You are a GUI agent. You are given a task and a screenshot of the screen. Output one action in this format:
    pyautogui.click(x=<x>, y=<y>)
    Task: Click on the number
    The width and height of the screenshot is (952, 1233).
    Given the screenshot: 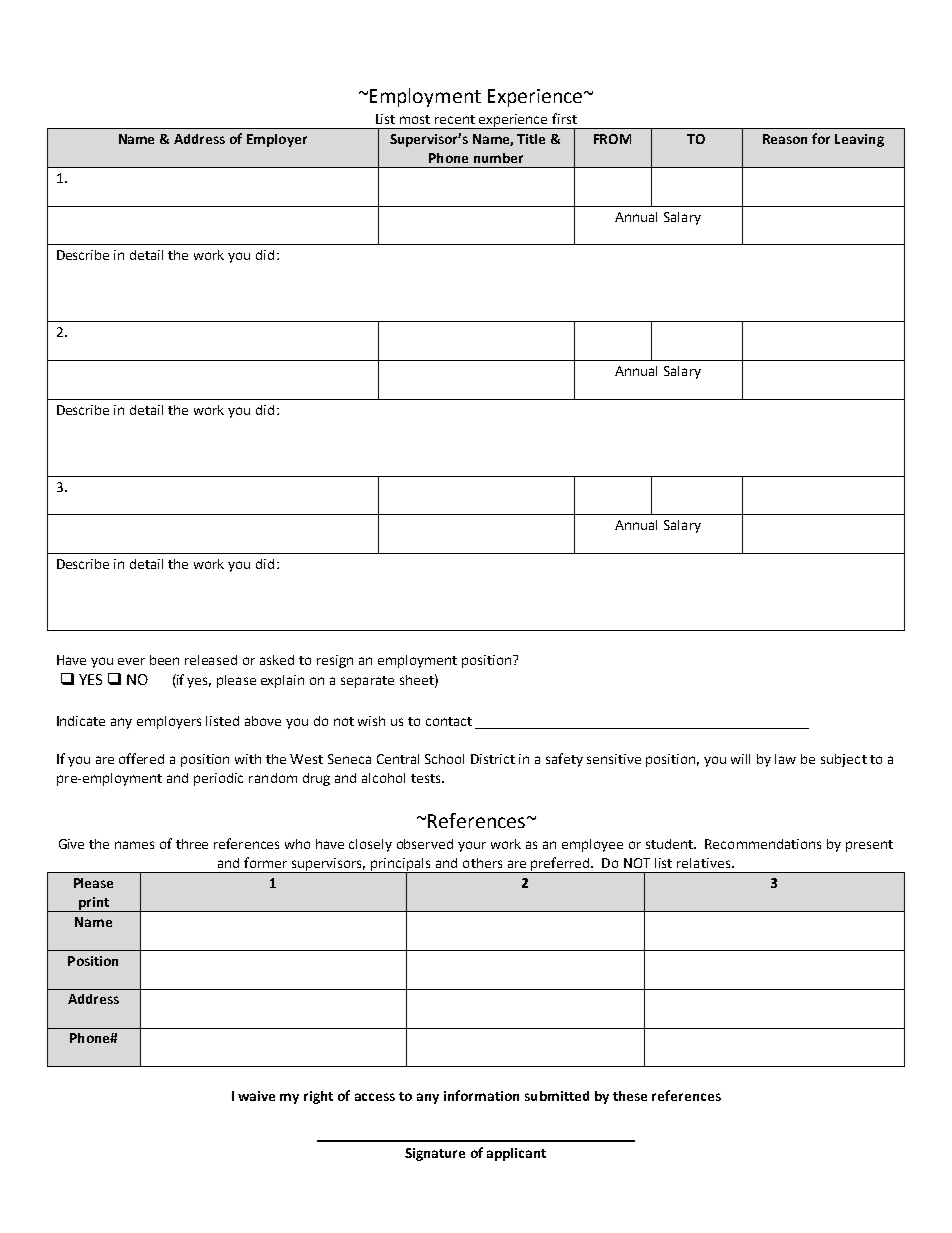 What is the action you would take?
    pyautogui.click(x=498, y=158)
